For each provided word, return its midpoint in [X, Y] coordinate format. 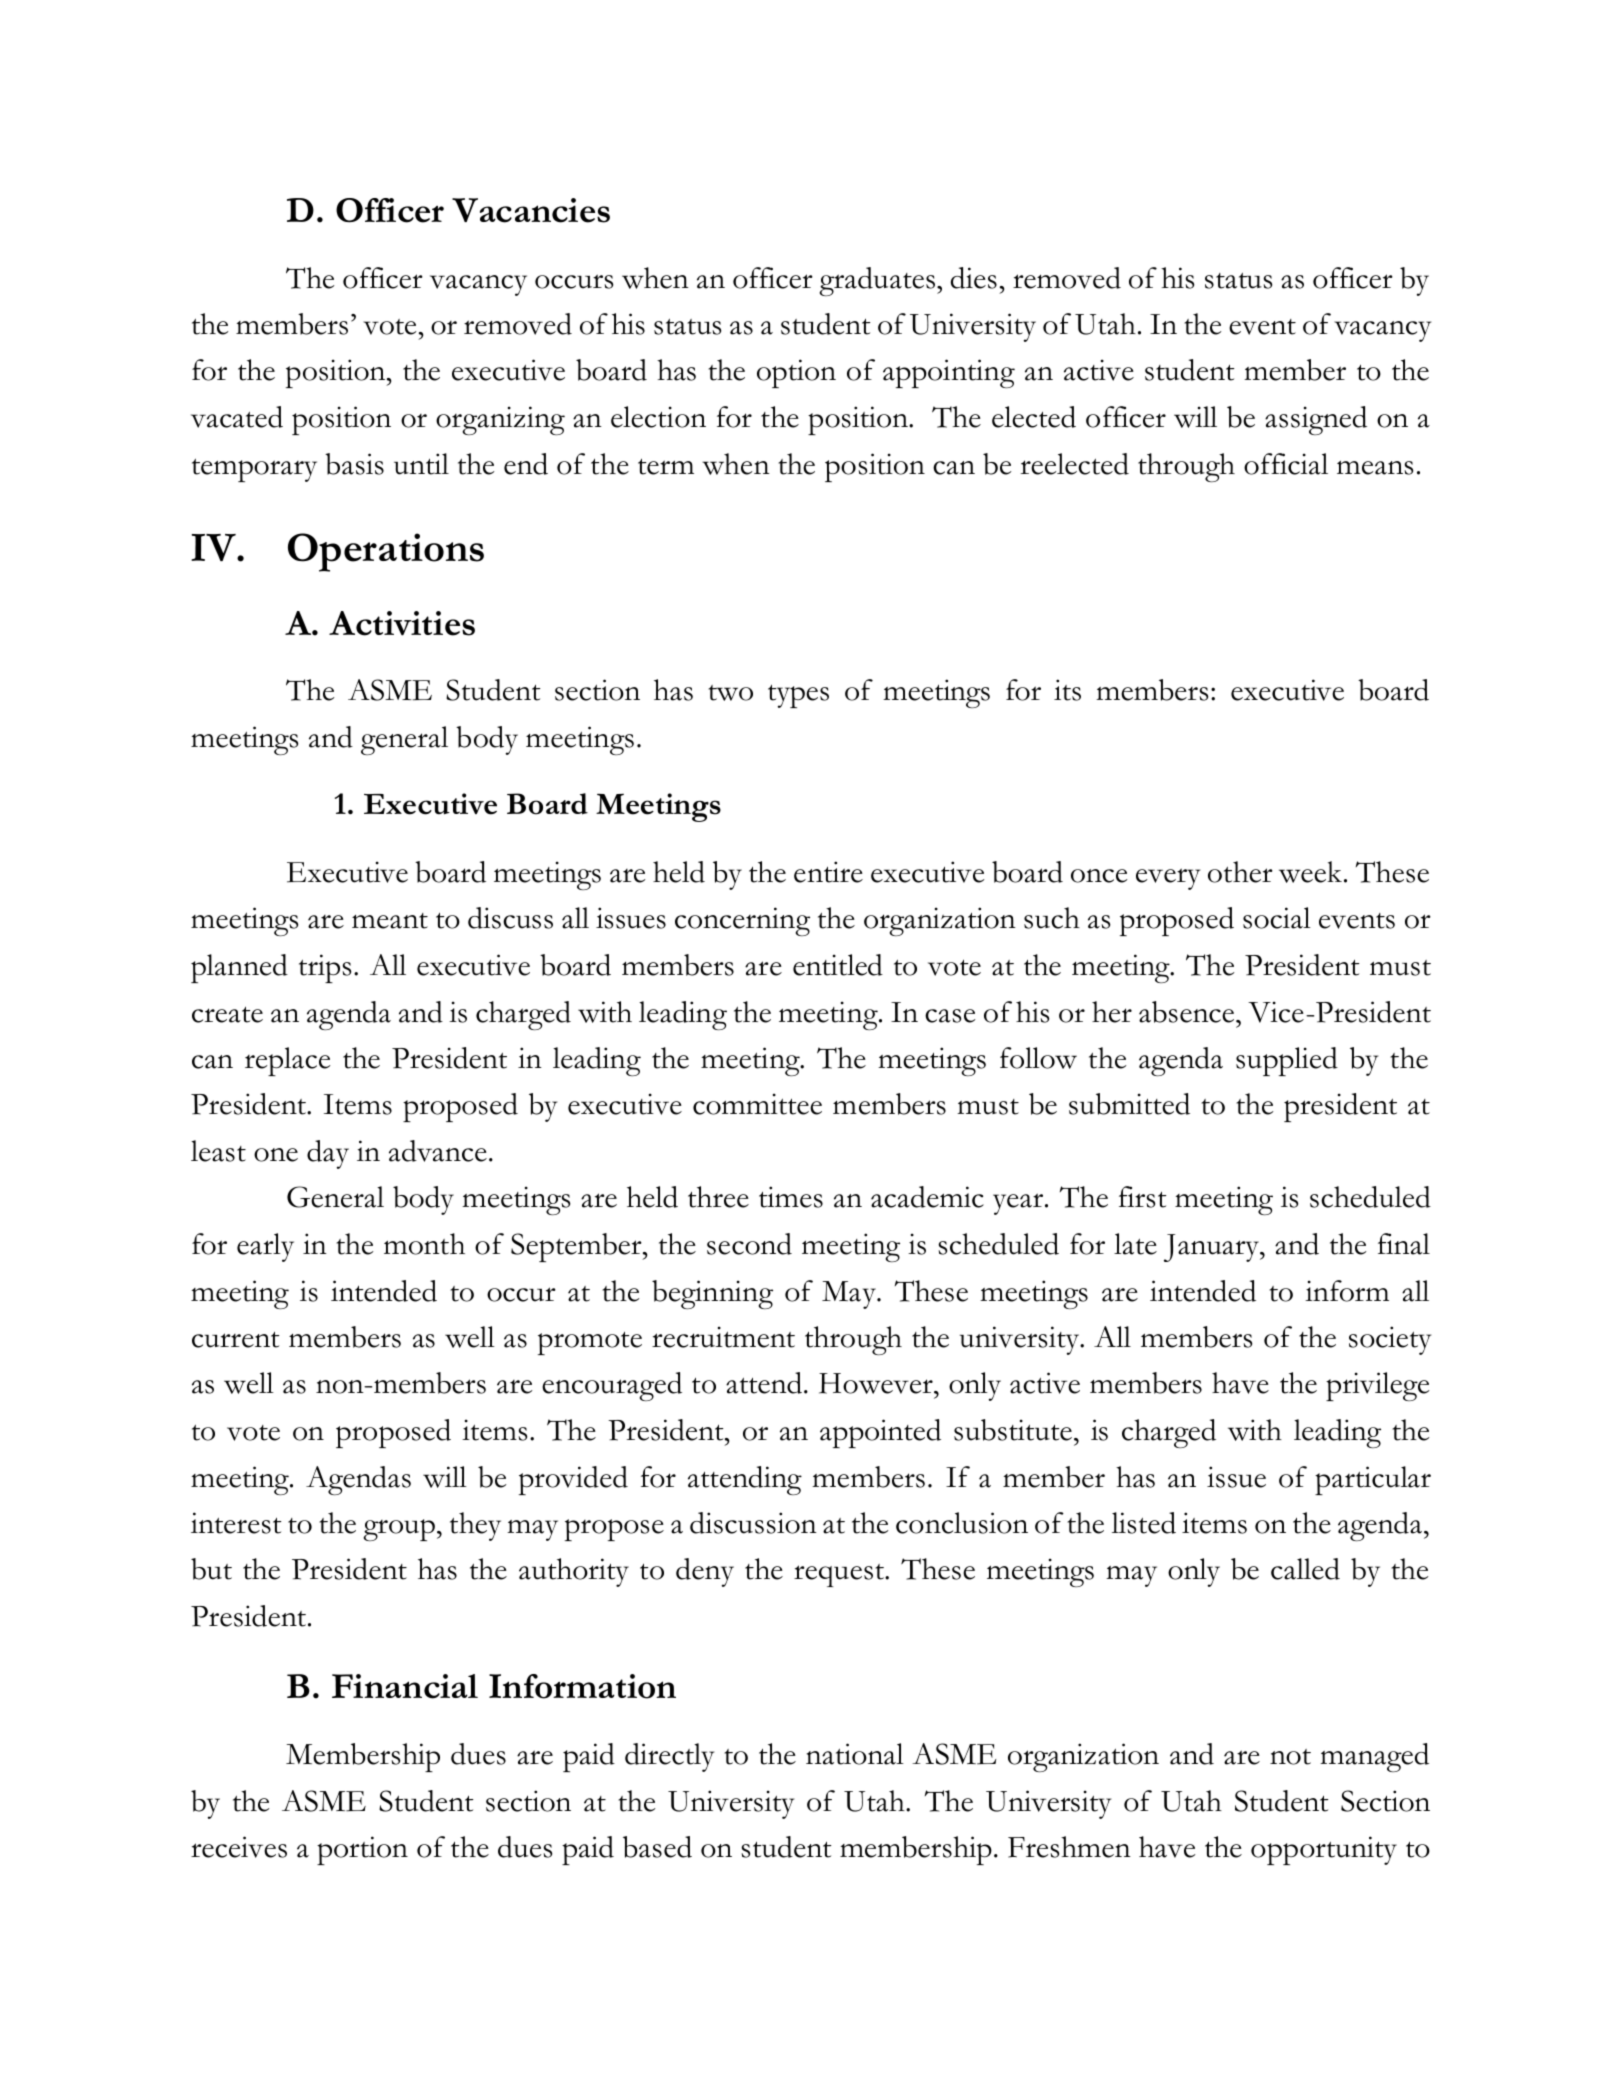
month [424, 1244]
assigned [1316, 420]
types [798, 696]
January [1213, 1248]
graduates [878, 281]
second [749, 1244]
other [1240, 872]
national [855, 1754]
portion [362, 1850]
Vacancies [531, 210]
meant [390, 921]
